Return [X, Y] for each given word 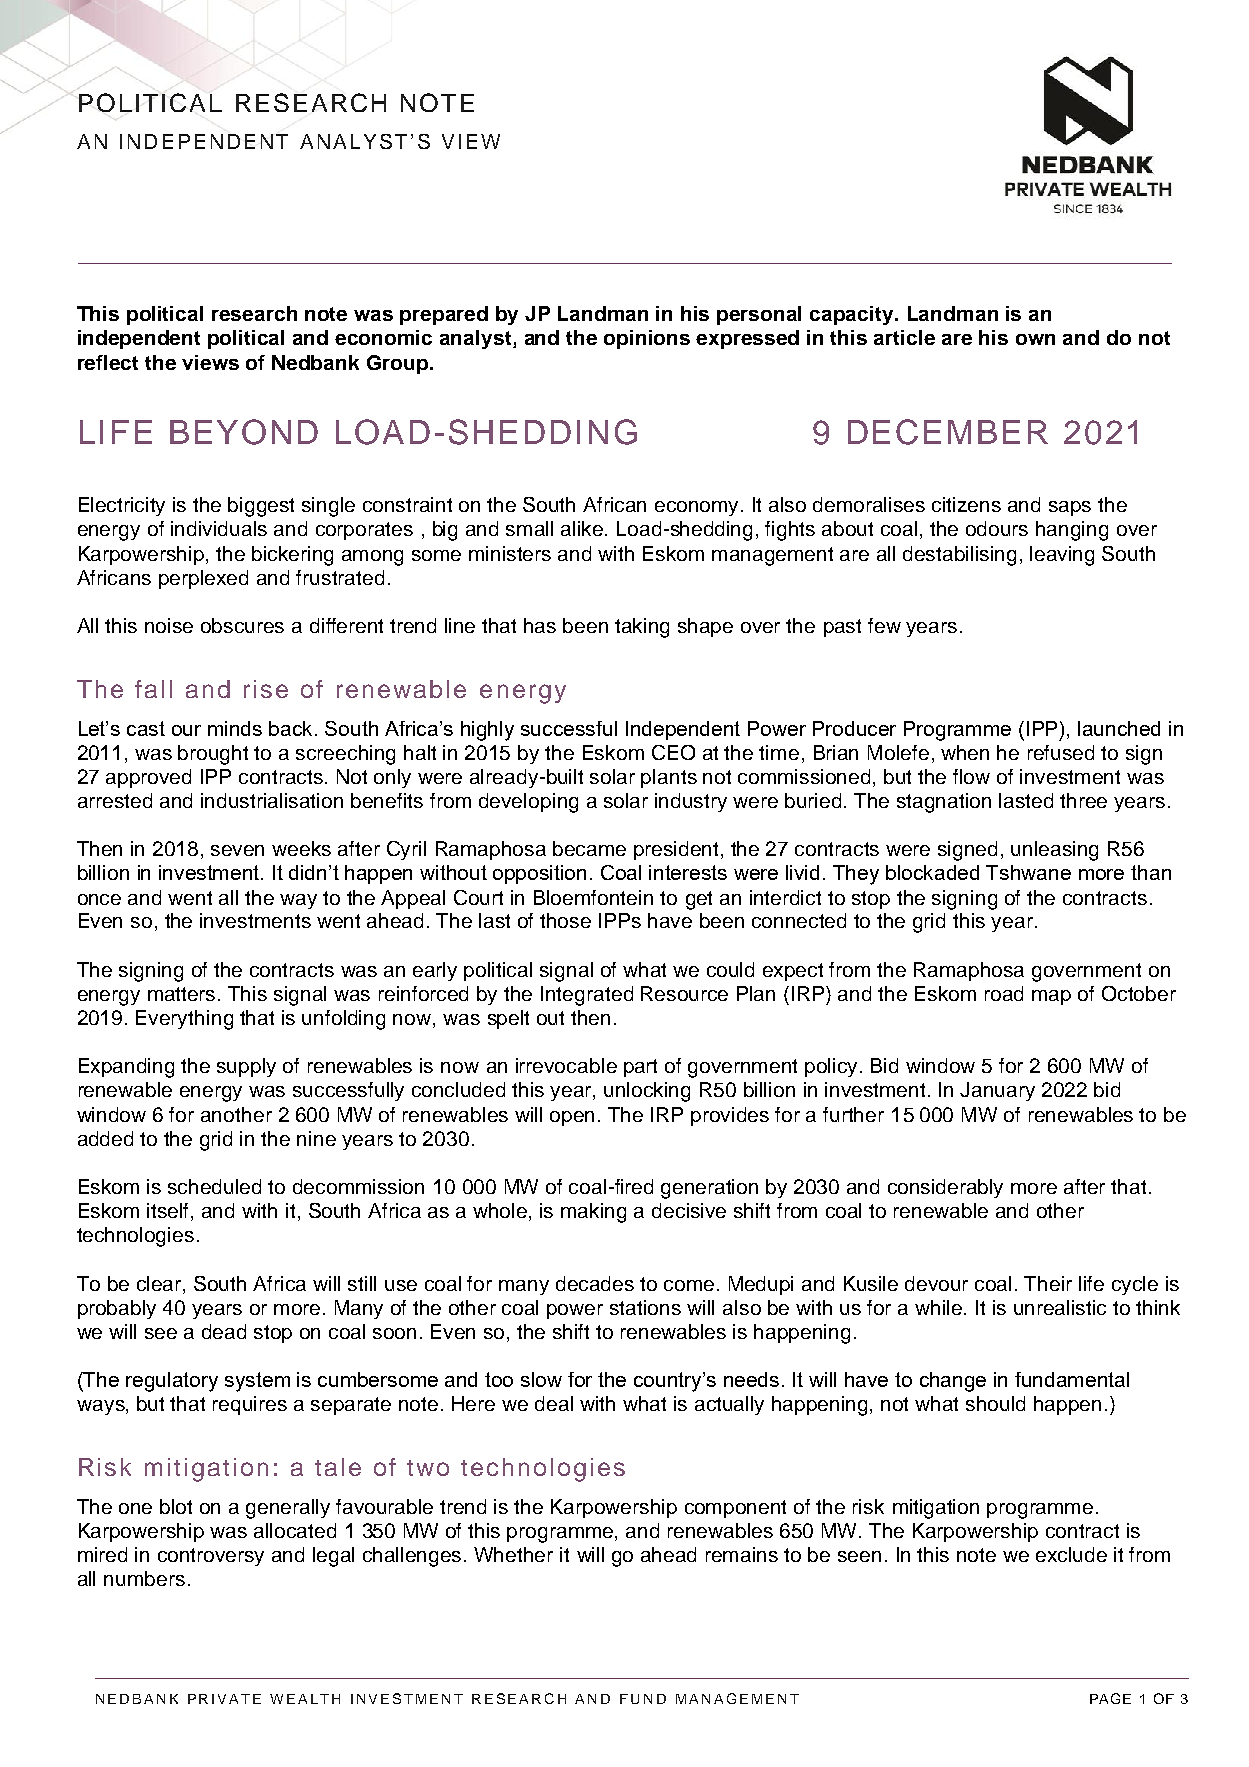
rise [266, 689]
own [1035, 339]
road [1004, 993]
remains [742, 1554]
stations [645, 1307]
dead [224, 1331]
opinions [647, 339]
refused [1061, 752]
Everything [184, 1020]
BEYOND [244, 432]
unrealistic [1060, 1307]
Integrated [587, 996]
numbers [144, 1578]
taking [642, 628]
